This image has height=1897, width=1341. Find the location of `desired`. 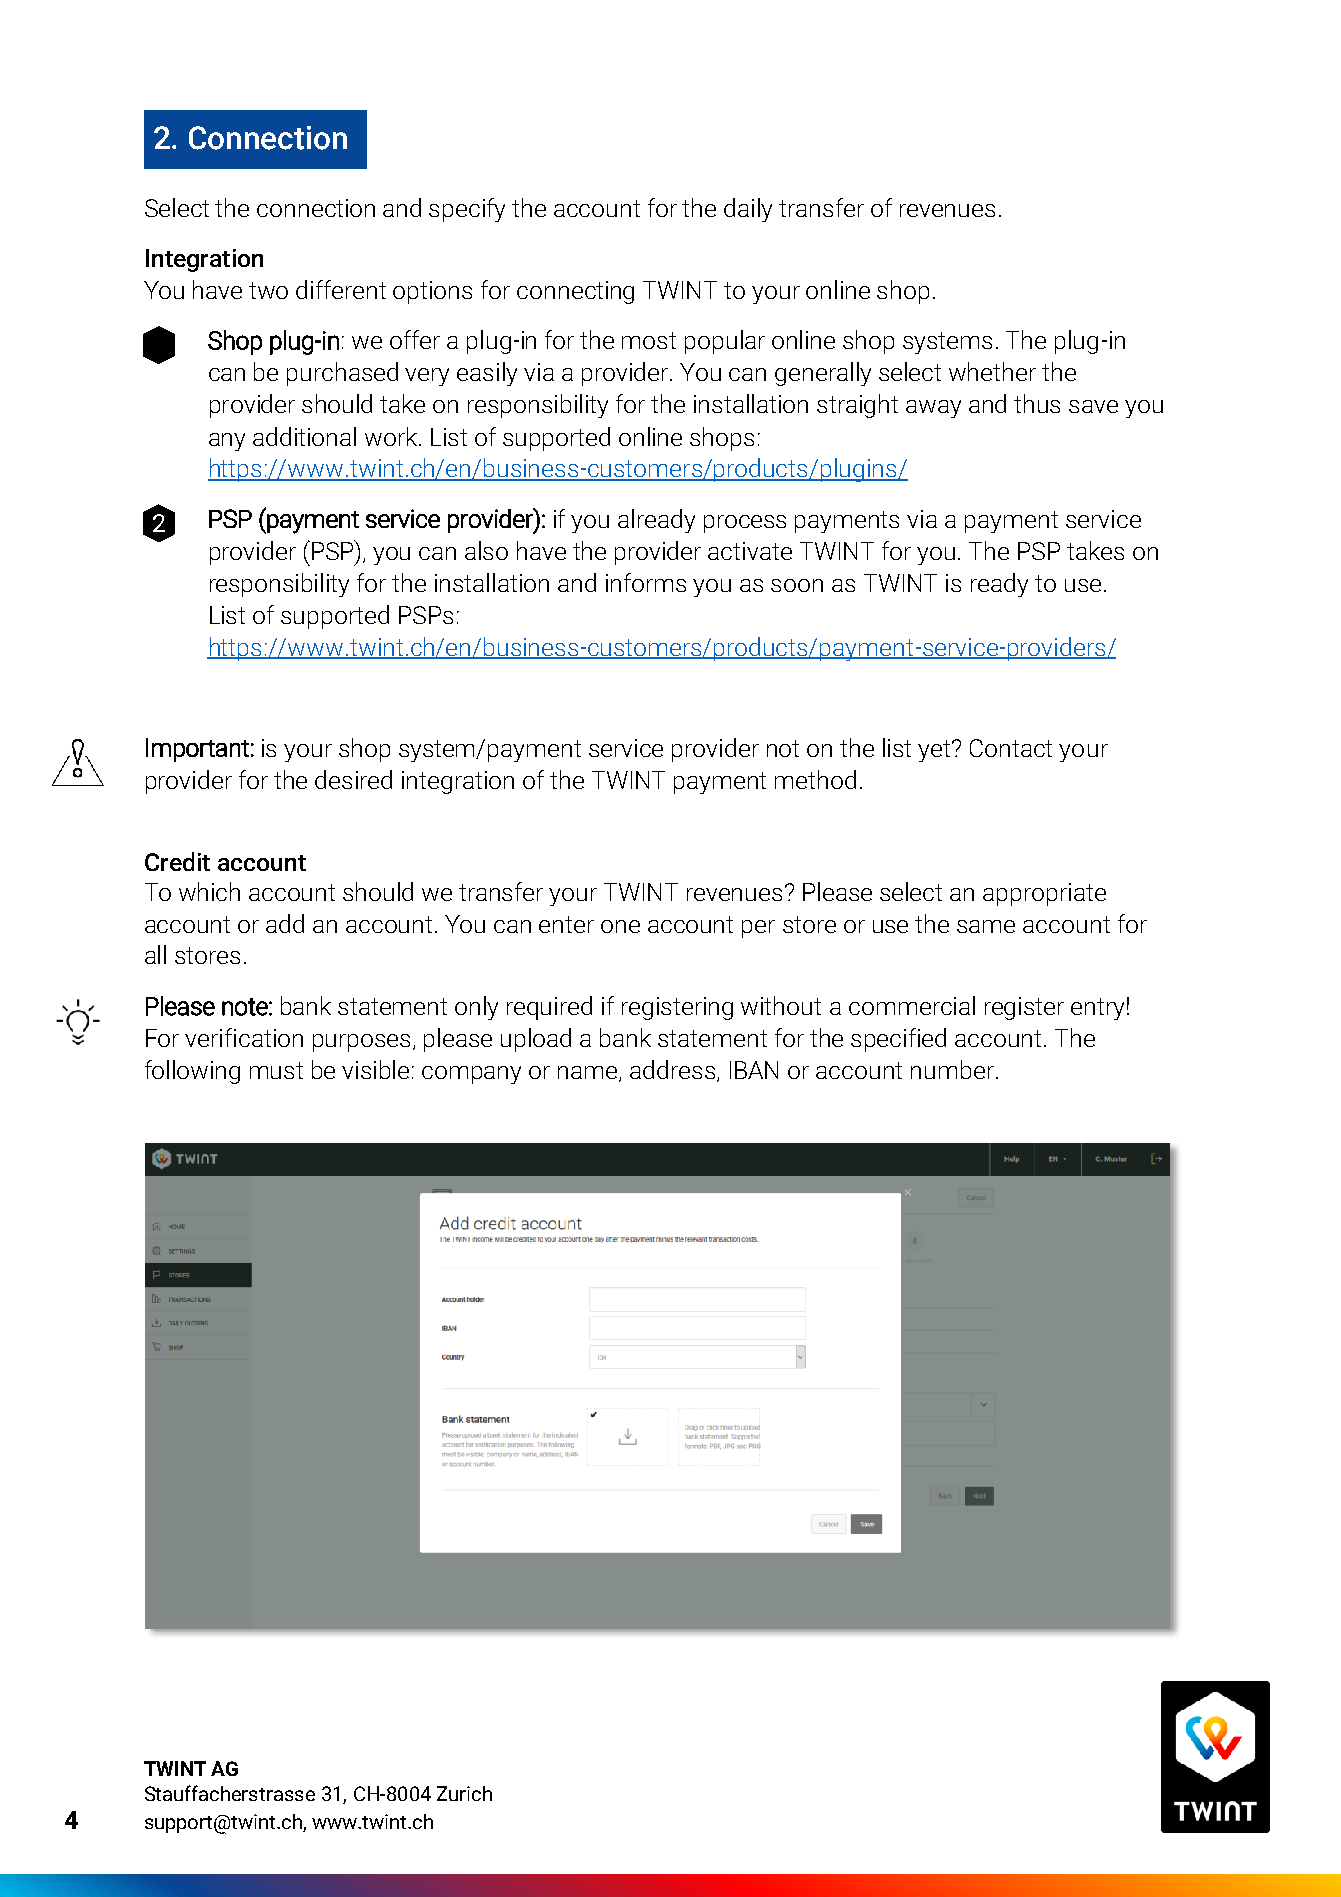

desired is located at coordinates (353, 779).
